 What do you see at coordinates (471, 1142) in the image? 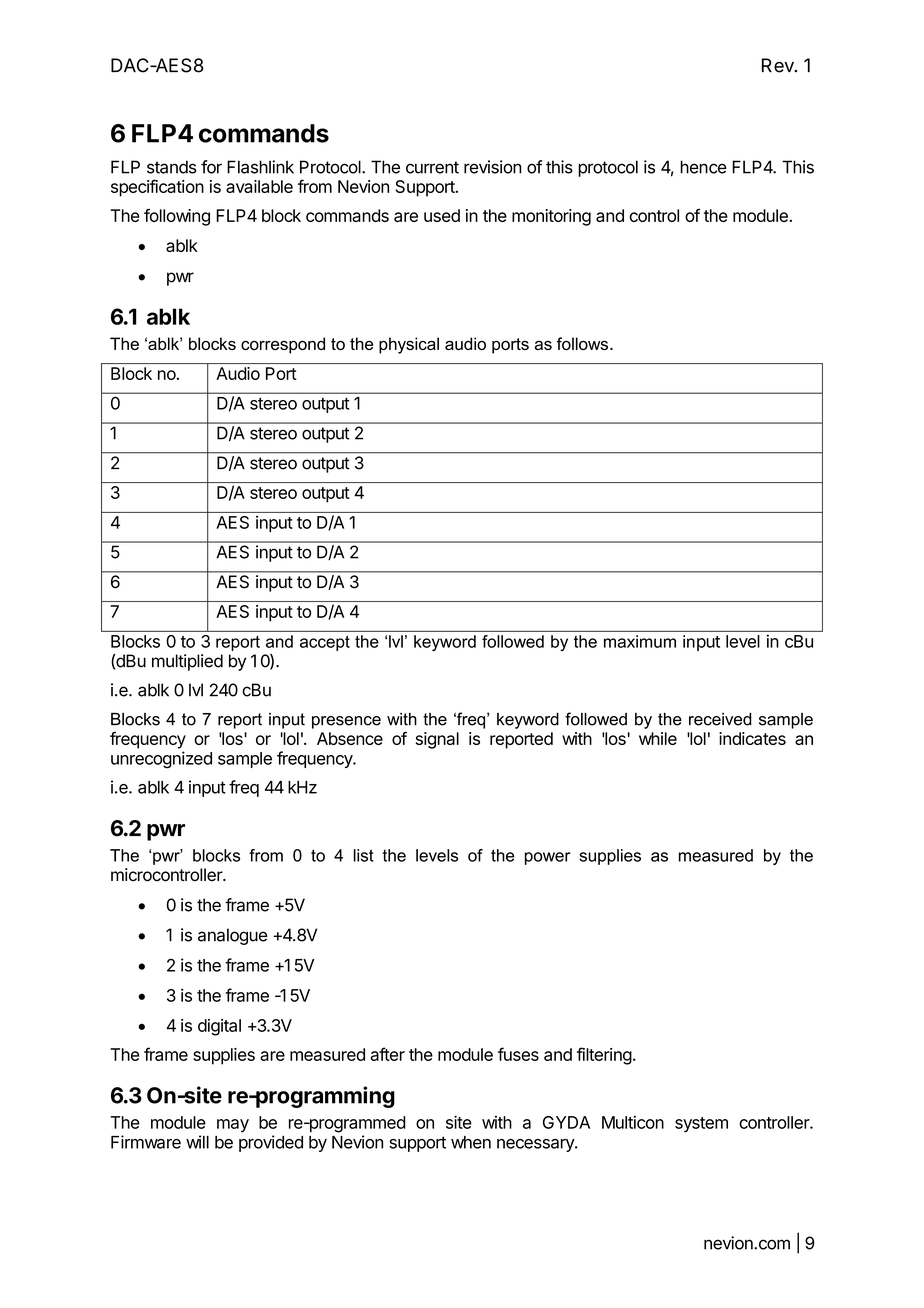
I see `when` at bounding box center [471, 1142].
